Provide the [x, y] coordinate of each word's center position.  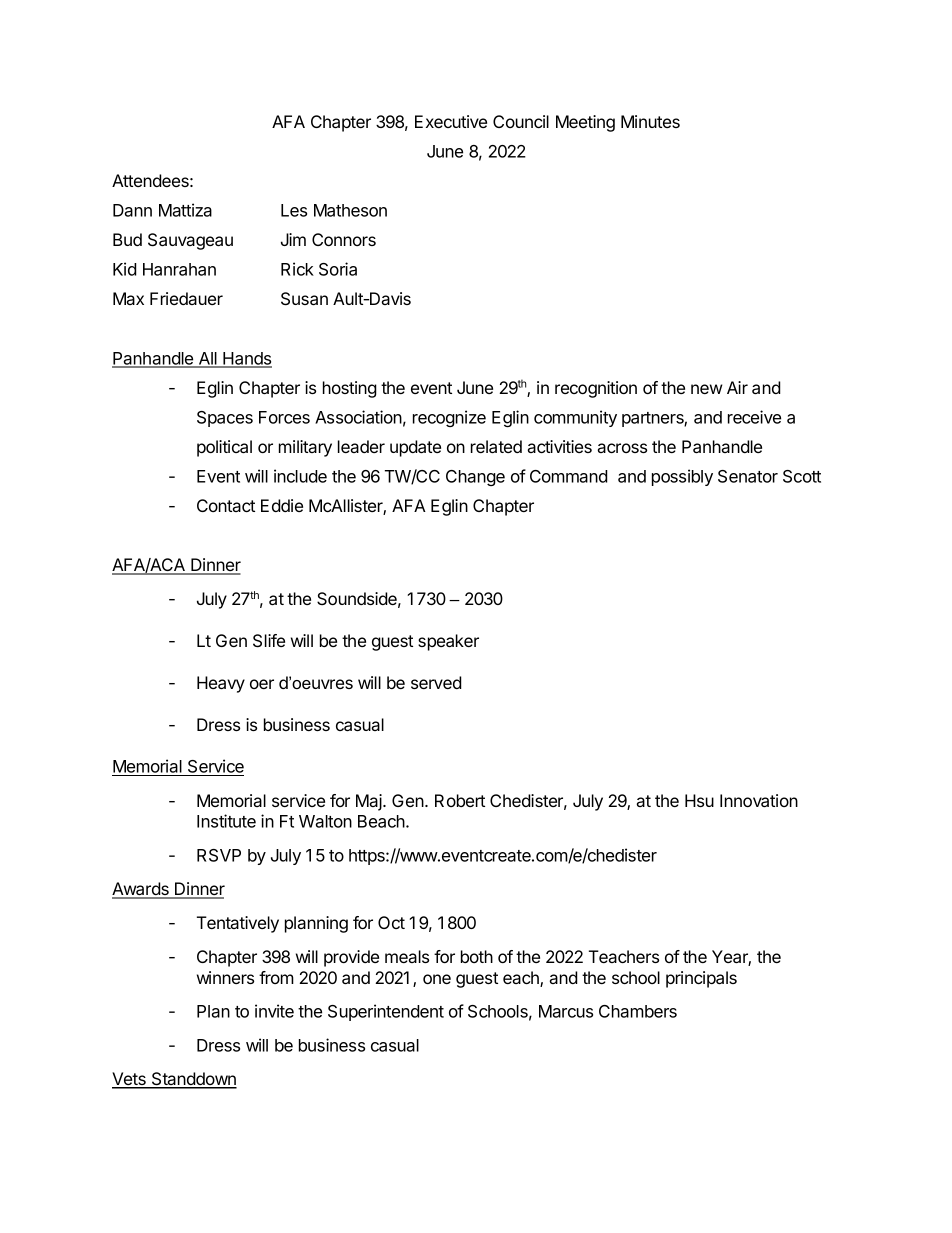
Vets [130, 1080]
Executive [451, 121]
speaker [448, 642]
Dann [132, 210]
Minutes [650, 121]
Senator [748, 476]
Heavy [221, 684]
